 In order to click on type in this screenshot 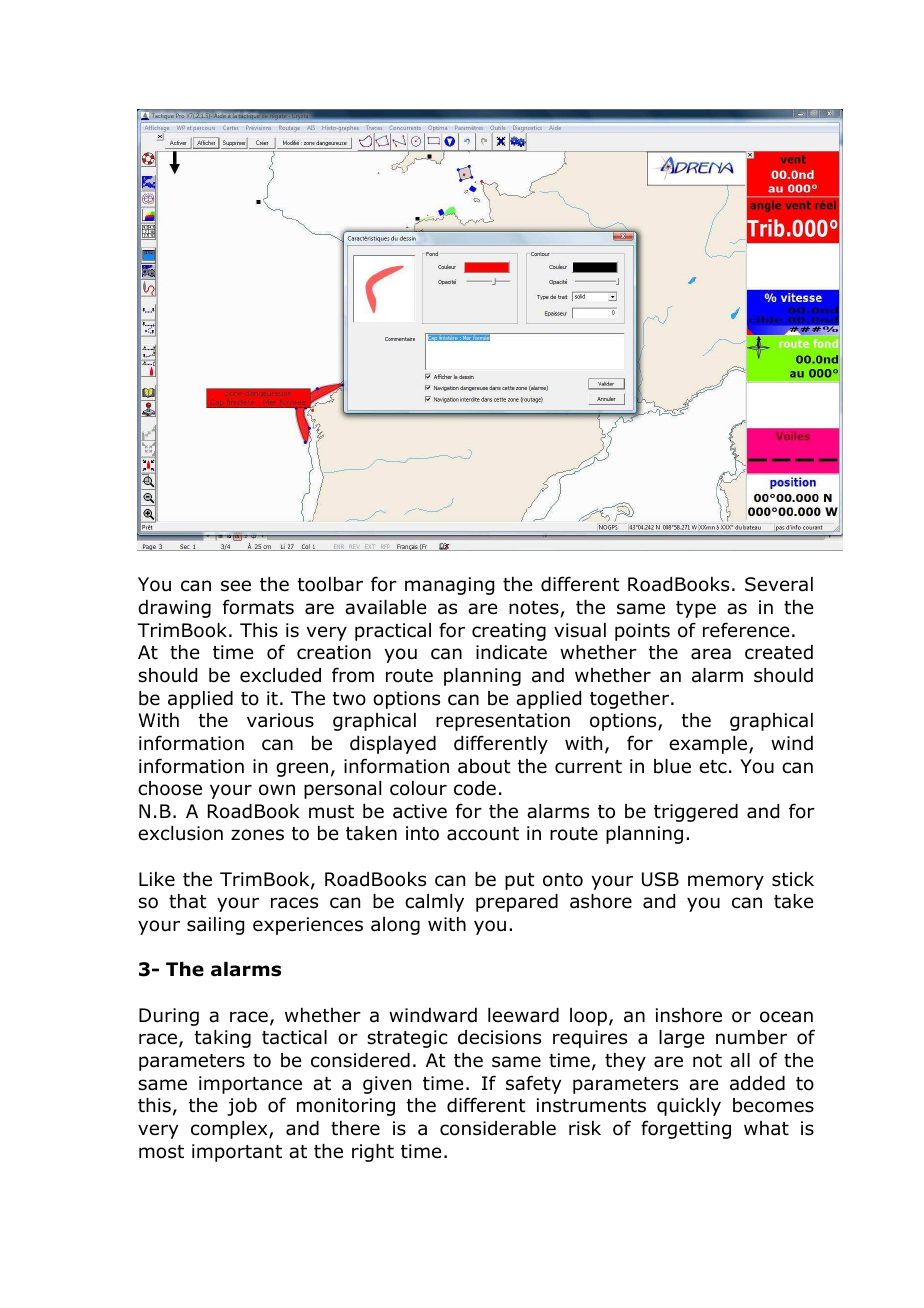, I will do `click(696, 609)`.
